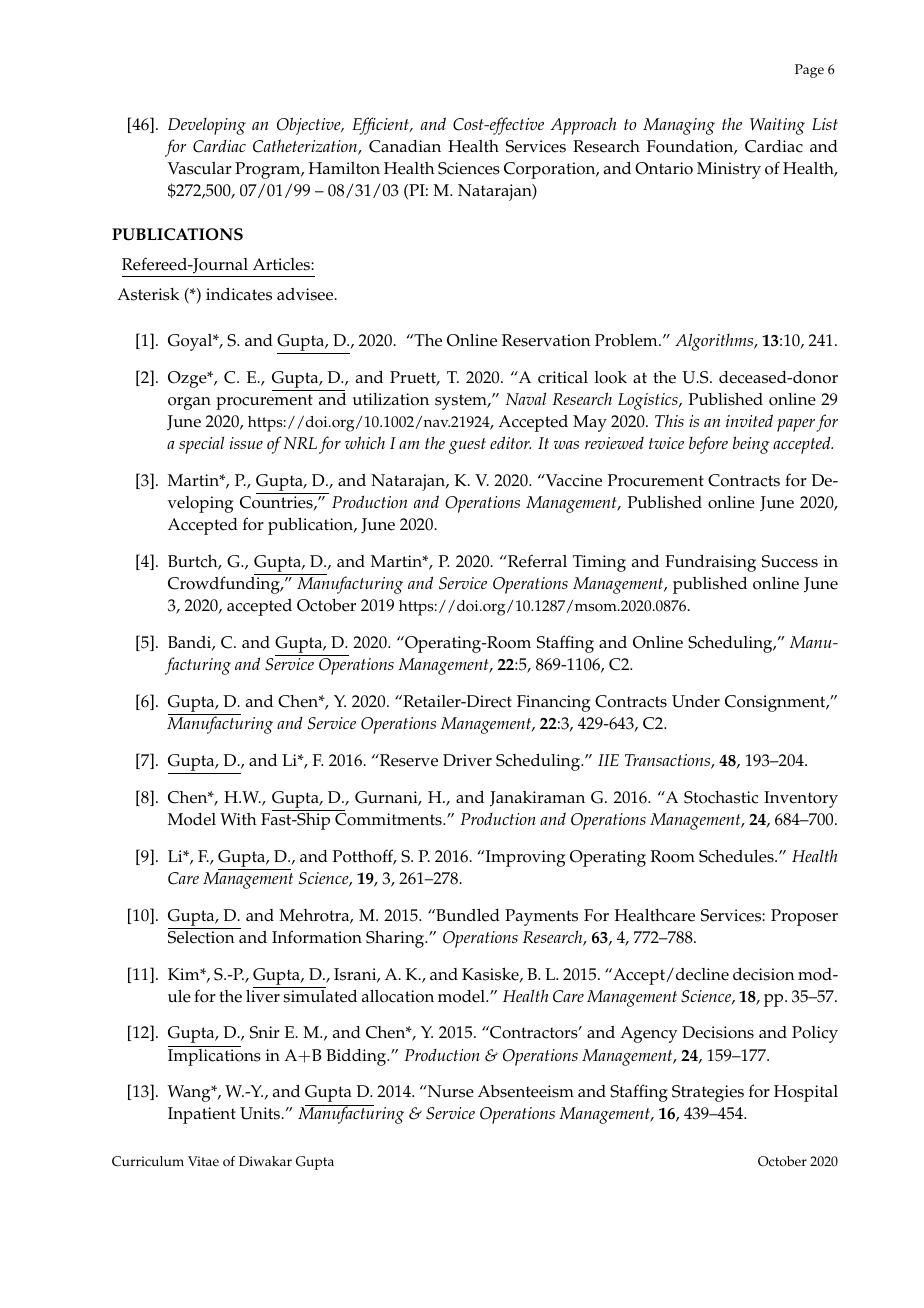 The image size is (924, 1308). I want to click on Inpatient, so click(202, 1115).
